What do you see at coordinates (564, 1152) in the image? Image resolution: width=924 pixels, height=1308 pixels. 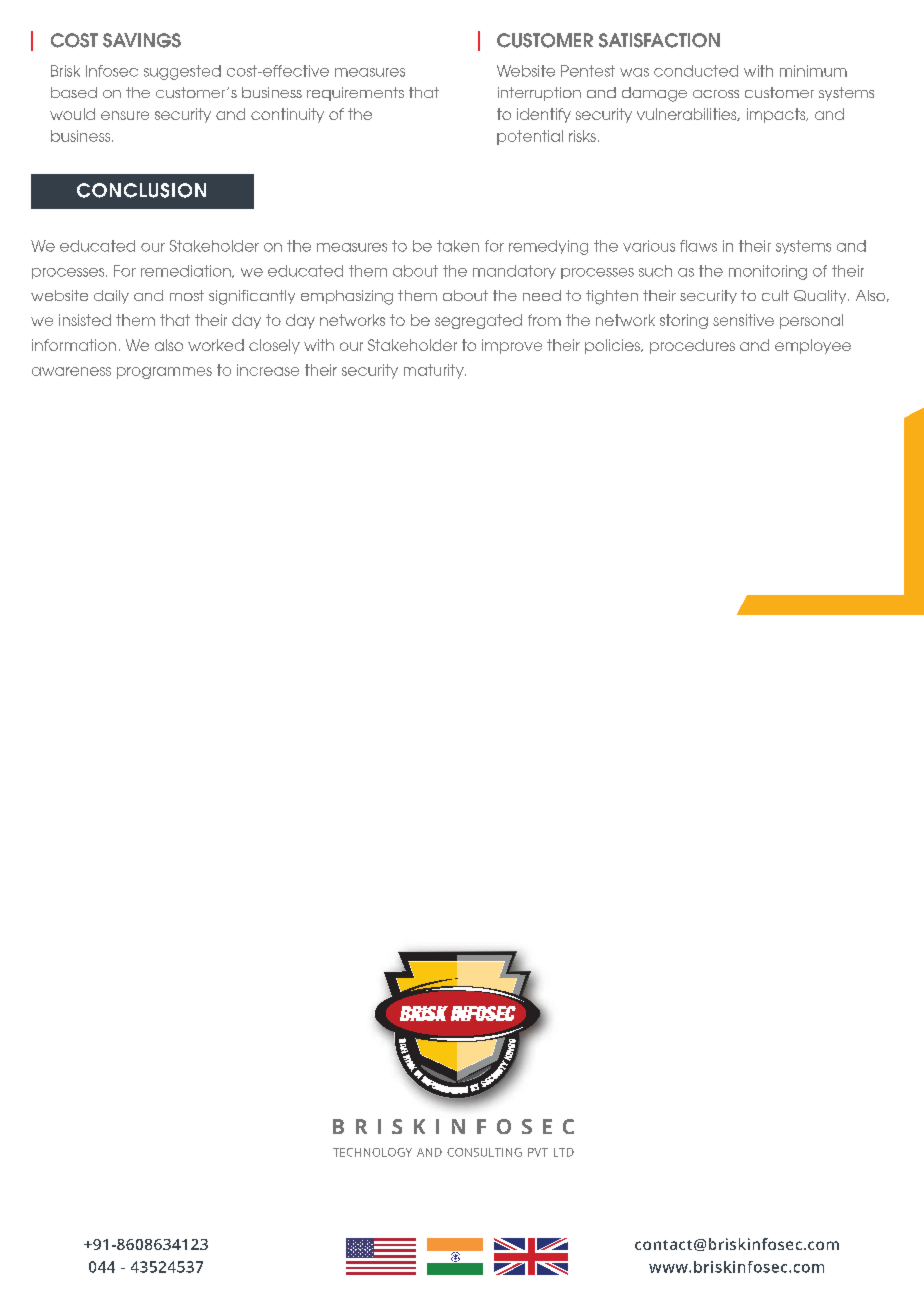 I see `LTD` at bounding box center [564, 1152].
